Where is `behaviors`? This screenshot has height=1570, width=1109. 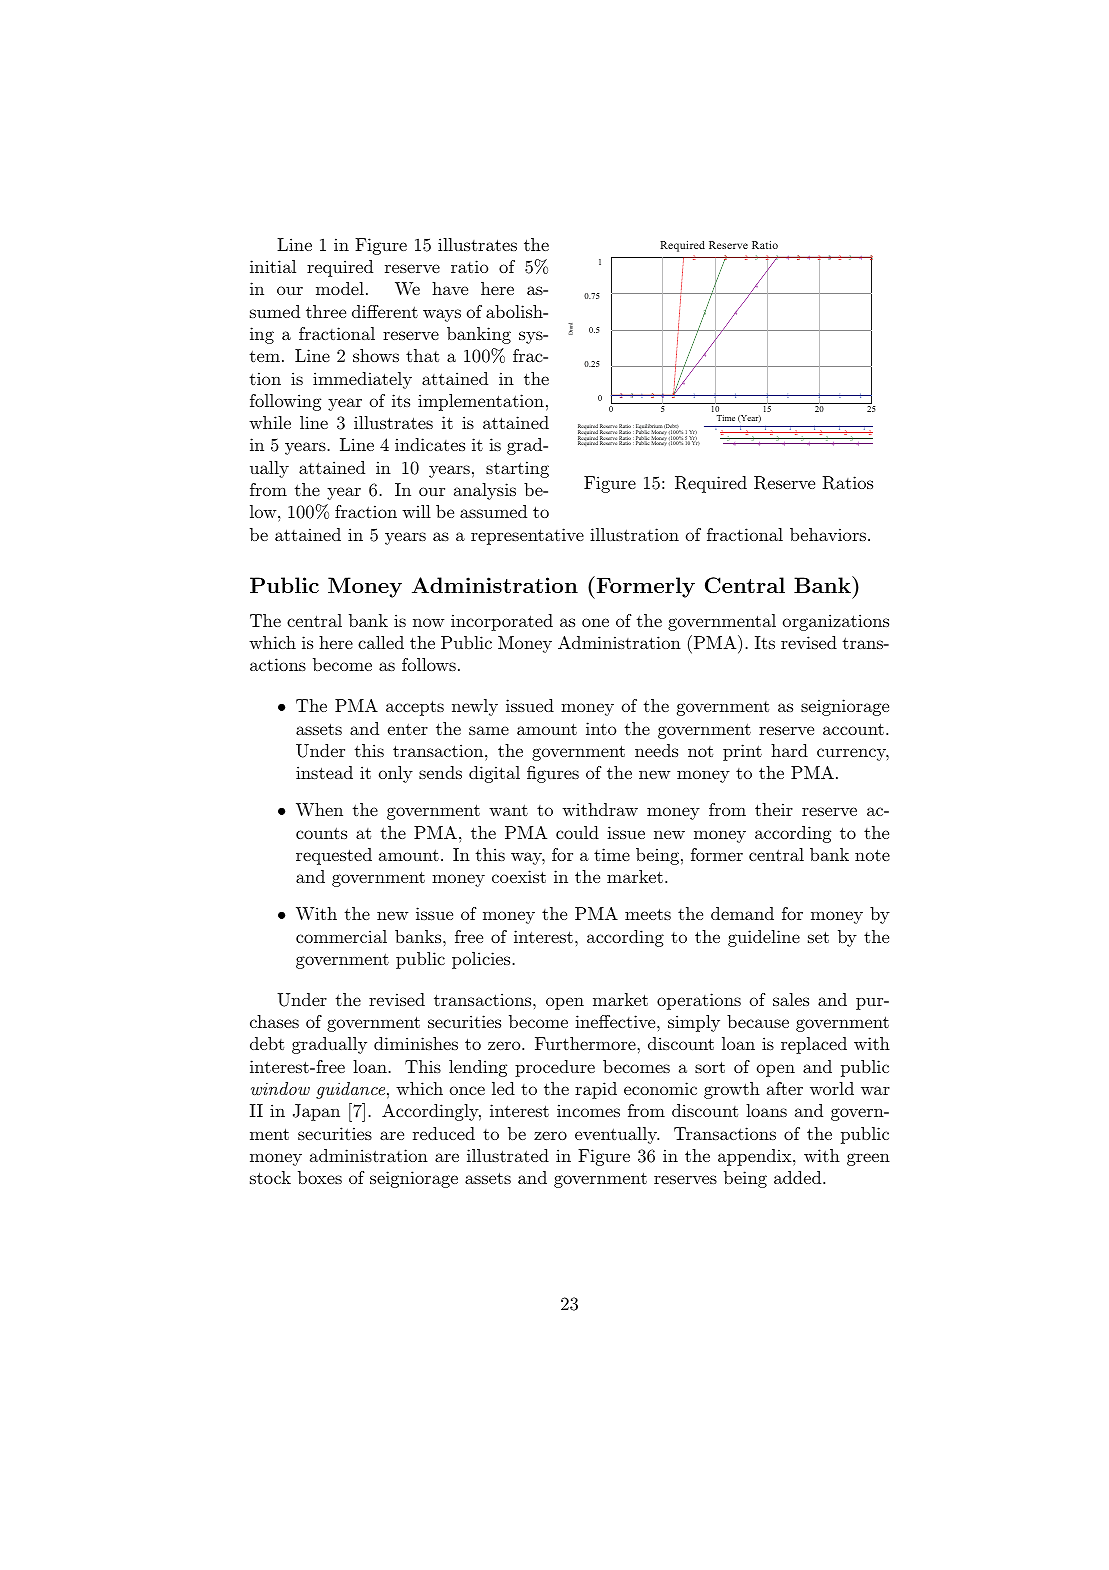 behaviors is located at coordinates (828, 534).
